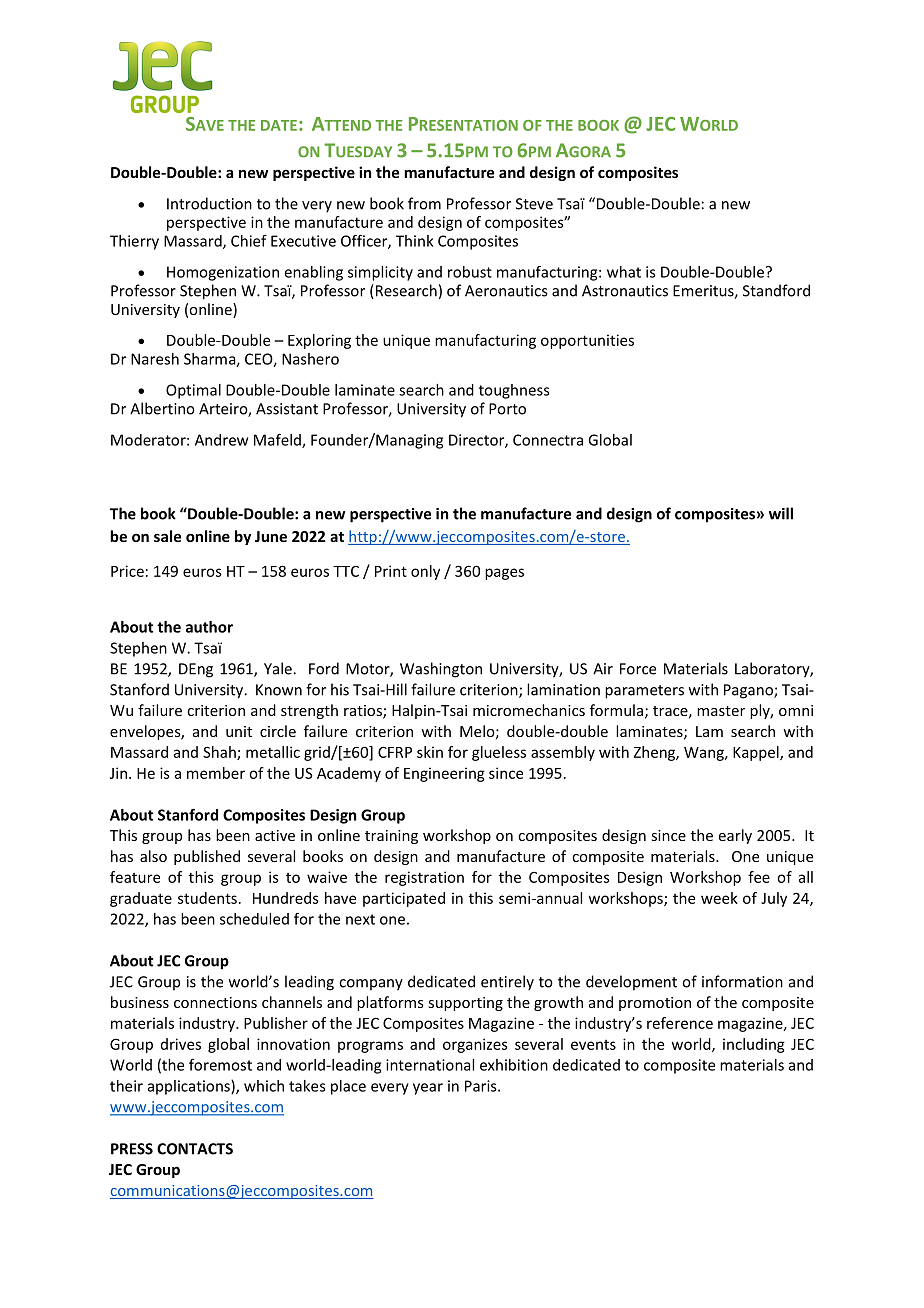 This image has width=924, height=1308. What do you see at coordinates (428, 1089) in the image?
I see `year` at bounding box center [428, 1089].
